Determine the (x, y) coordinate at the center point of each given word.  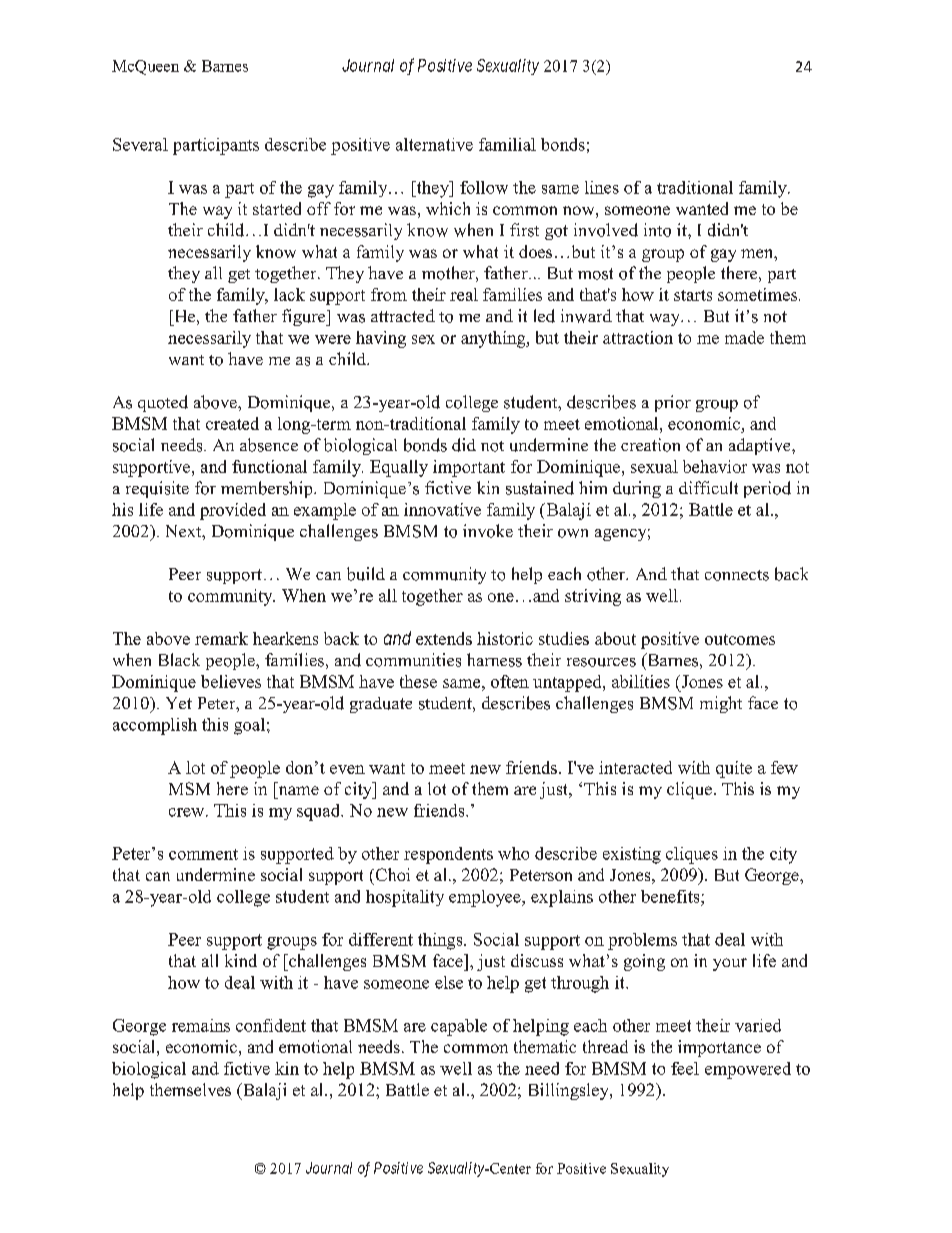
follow (484, 187)
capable (459, 1027)
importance (719, 1048)
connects (737, 575)
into (657, 230)
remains (201, 1025)
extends (444, 638)
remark (221, 638)
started (277, 208)
